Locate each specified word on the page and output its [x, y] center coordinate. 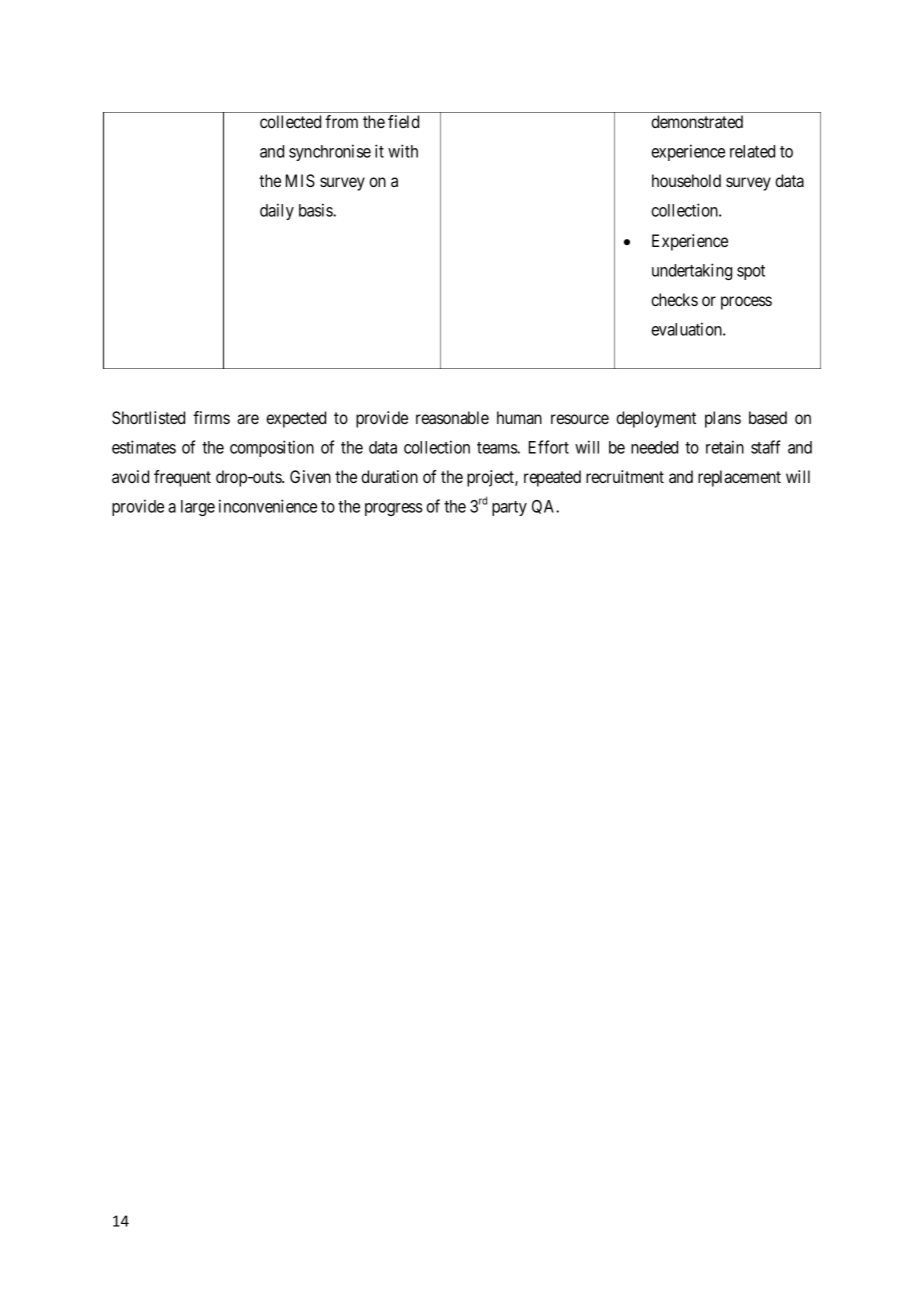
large [198, 508]
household [686, 180]
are [248, 419]
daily [277, 211]
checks [674, 299]
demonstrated [697, 121]
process [746, 303]
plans [723, 419]
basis [316, 210]
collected [290, 121]
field [403, 121]
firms [211, 417]
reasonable [452, 417]
